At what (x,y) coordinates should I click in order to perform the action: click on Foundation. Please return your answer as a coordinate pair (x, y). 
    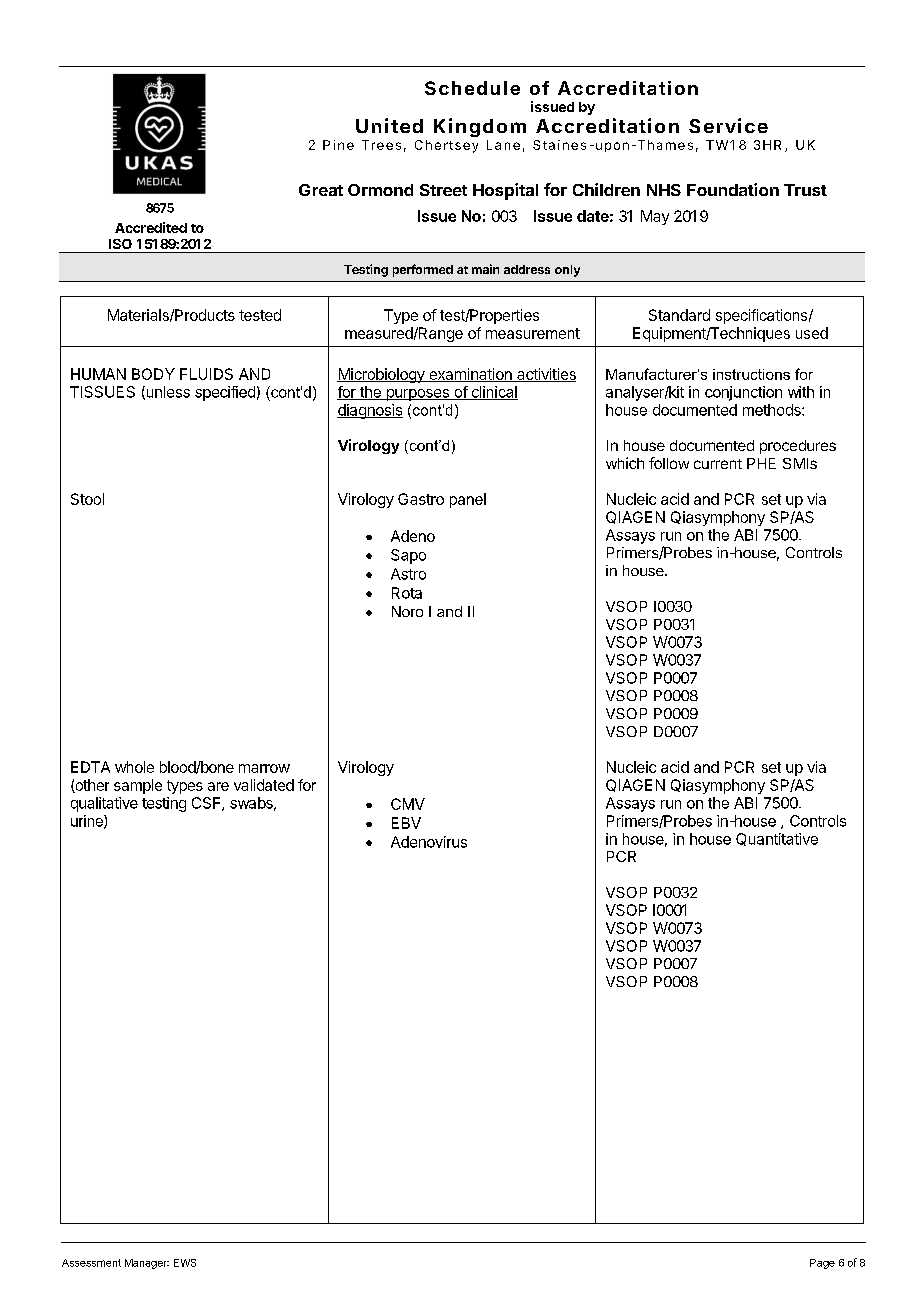
    Looking at the image, I should click on (733, 189).
